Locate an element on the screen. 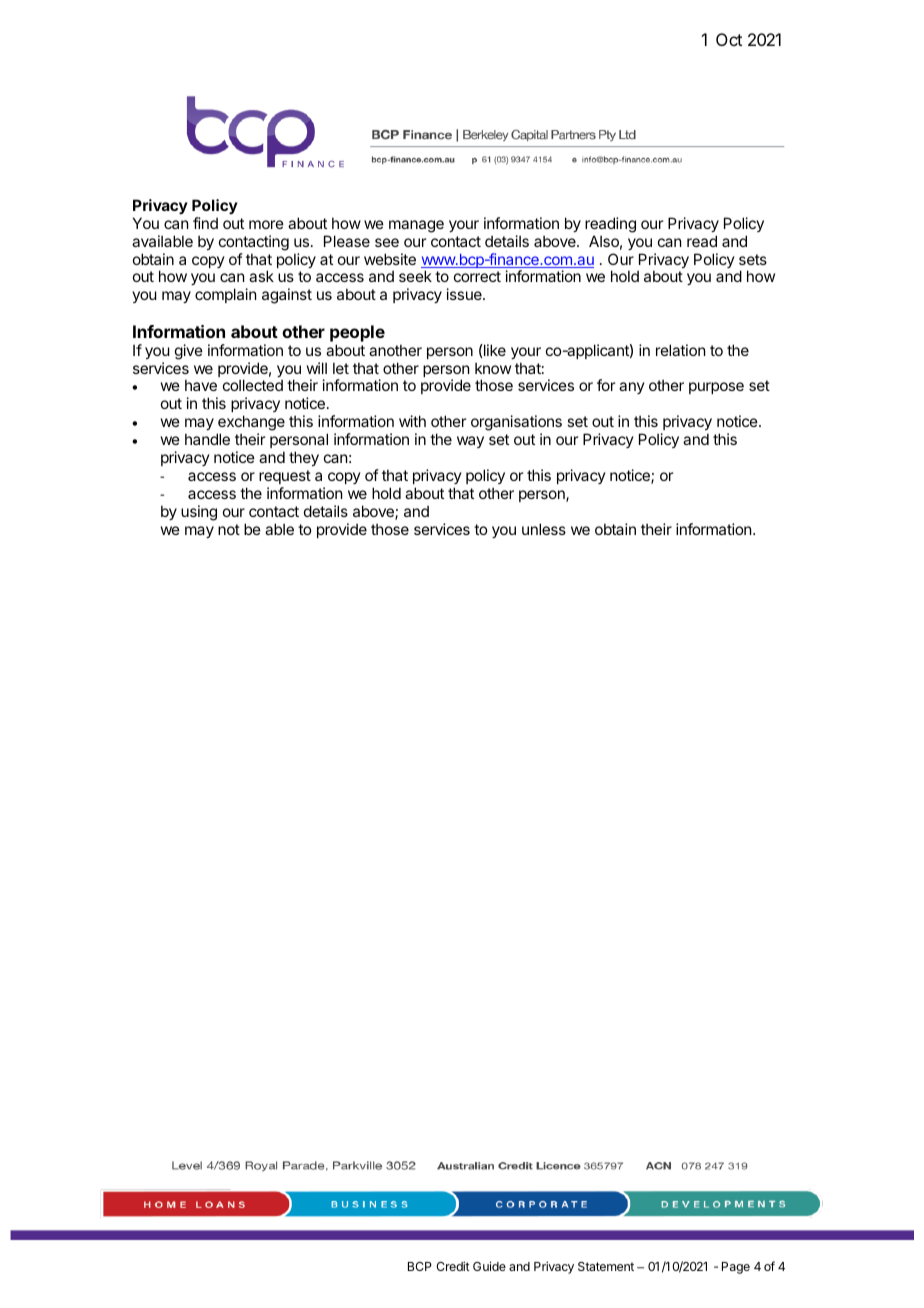 The image size is (924, 1308). Credit is located at coordinates (453, 1266).
